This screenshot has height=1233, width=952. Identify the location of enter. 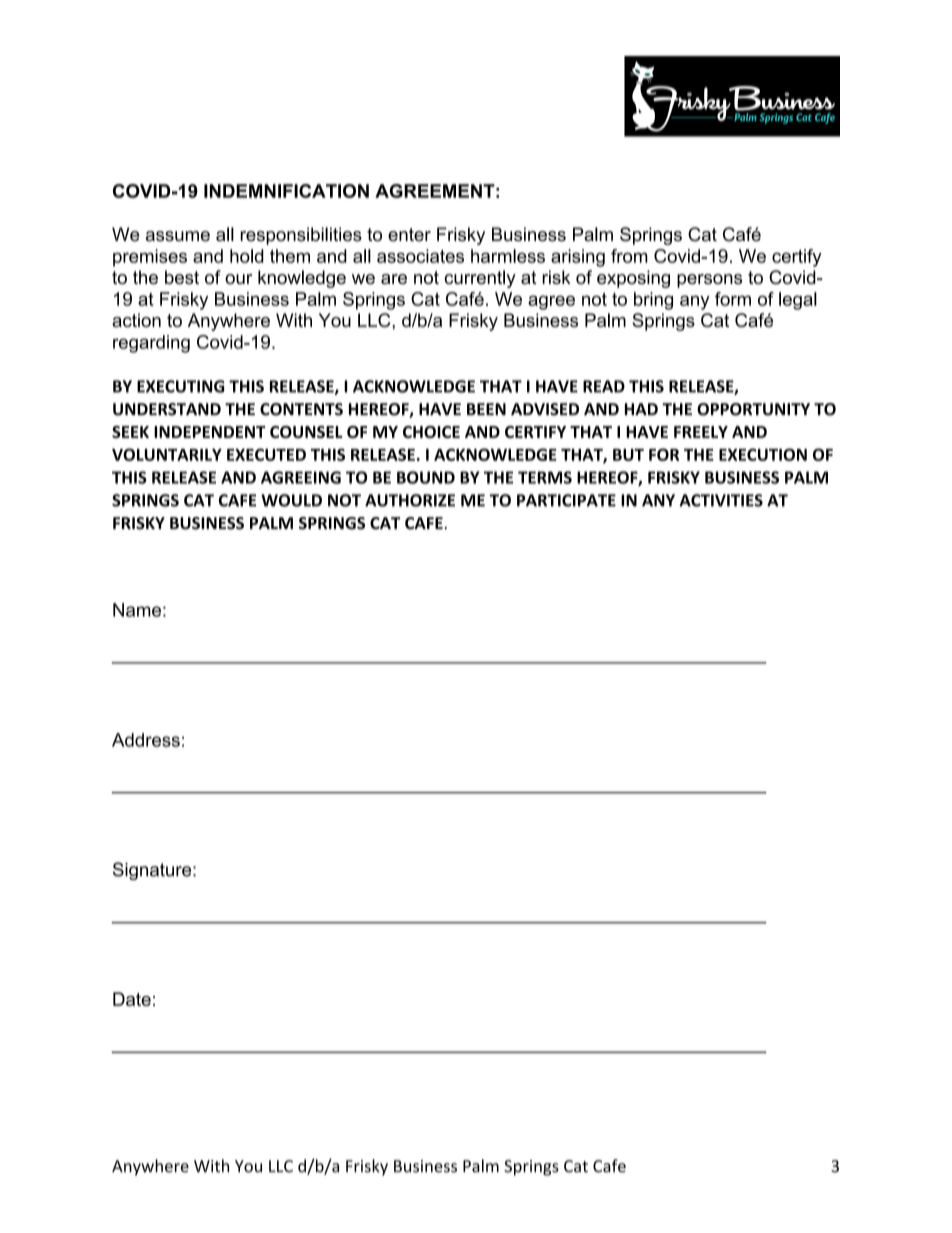
(409, 235).
